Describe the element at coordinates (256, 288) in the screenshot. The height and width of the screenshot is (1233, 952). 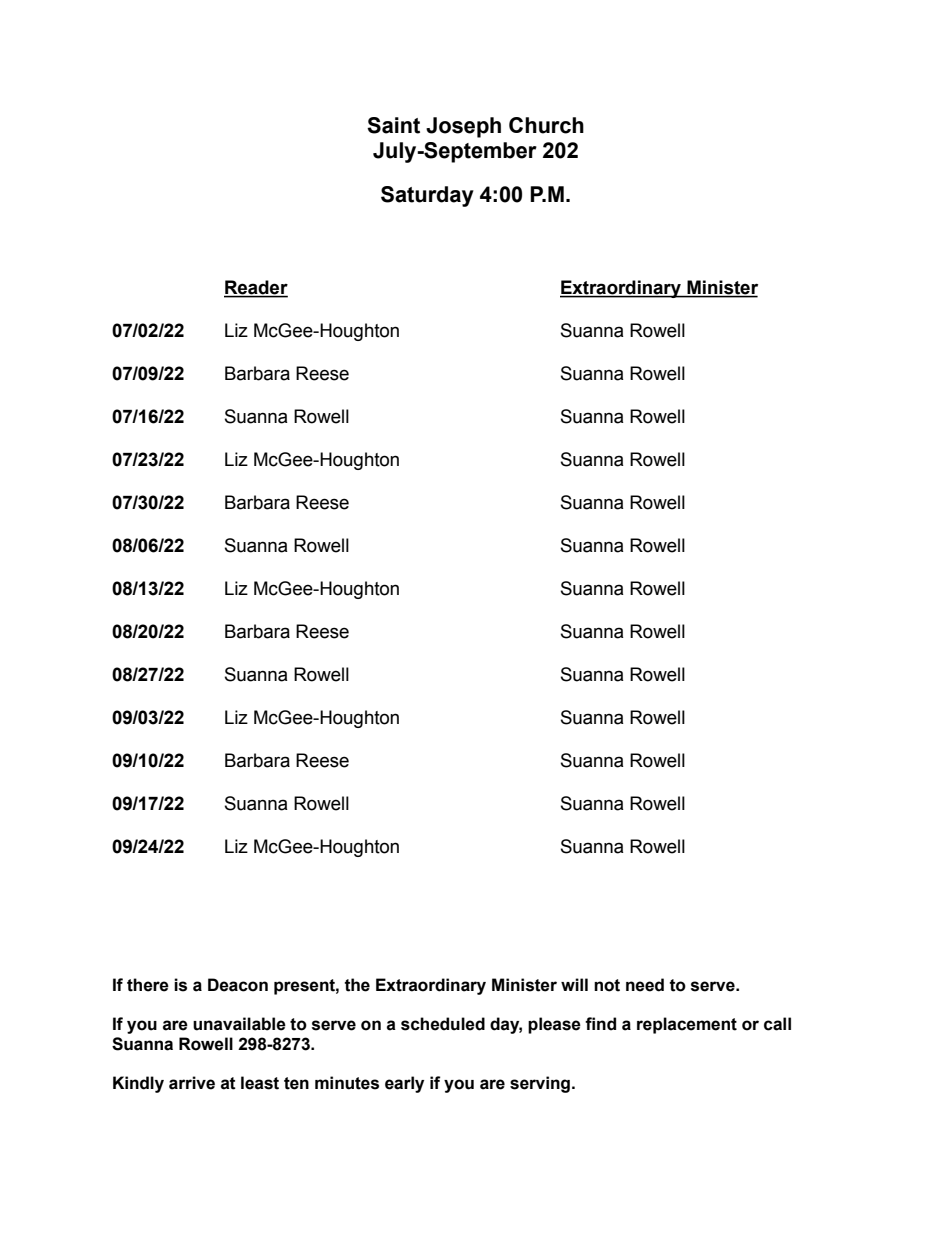
I see `Reader` at that location.
